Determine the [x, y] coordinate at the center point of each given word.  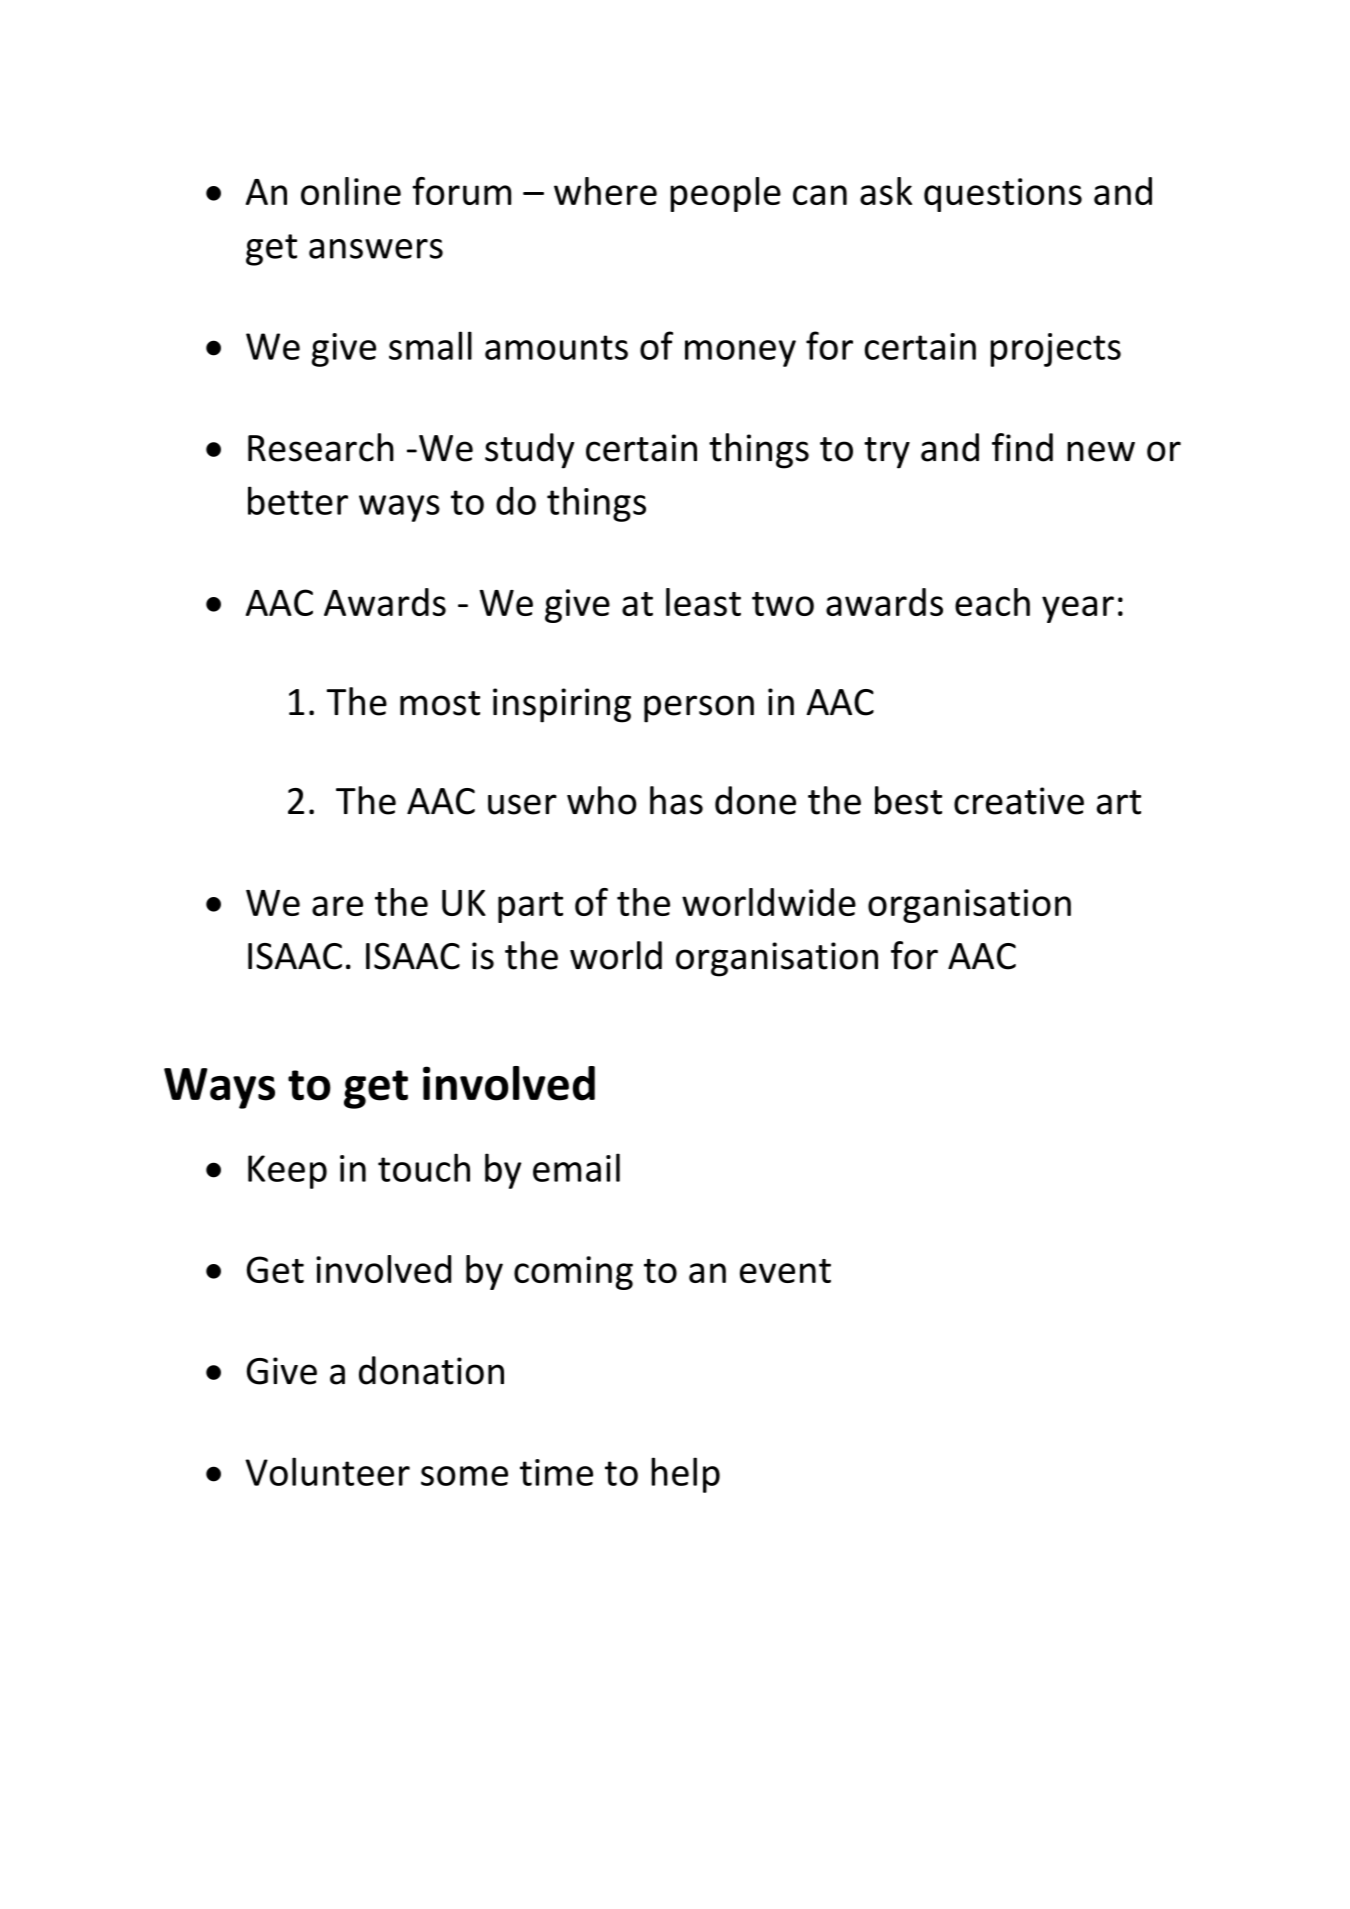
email [576, 1167]
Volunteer [327, 1471]
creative [1019, 801]
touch [424, 1167]
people [725, 194]
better [298, 500]
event [785, 1271]
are [337, 906]
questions [1003, 195]
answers [376, 249]
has [676, 800]
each [992, 602]
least [703, 602]
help [685, 1475]
